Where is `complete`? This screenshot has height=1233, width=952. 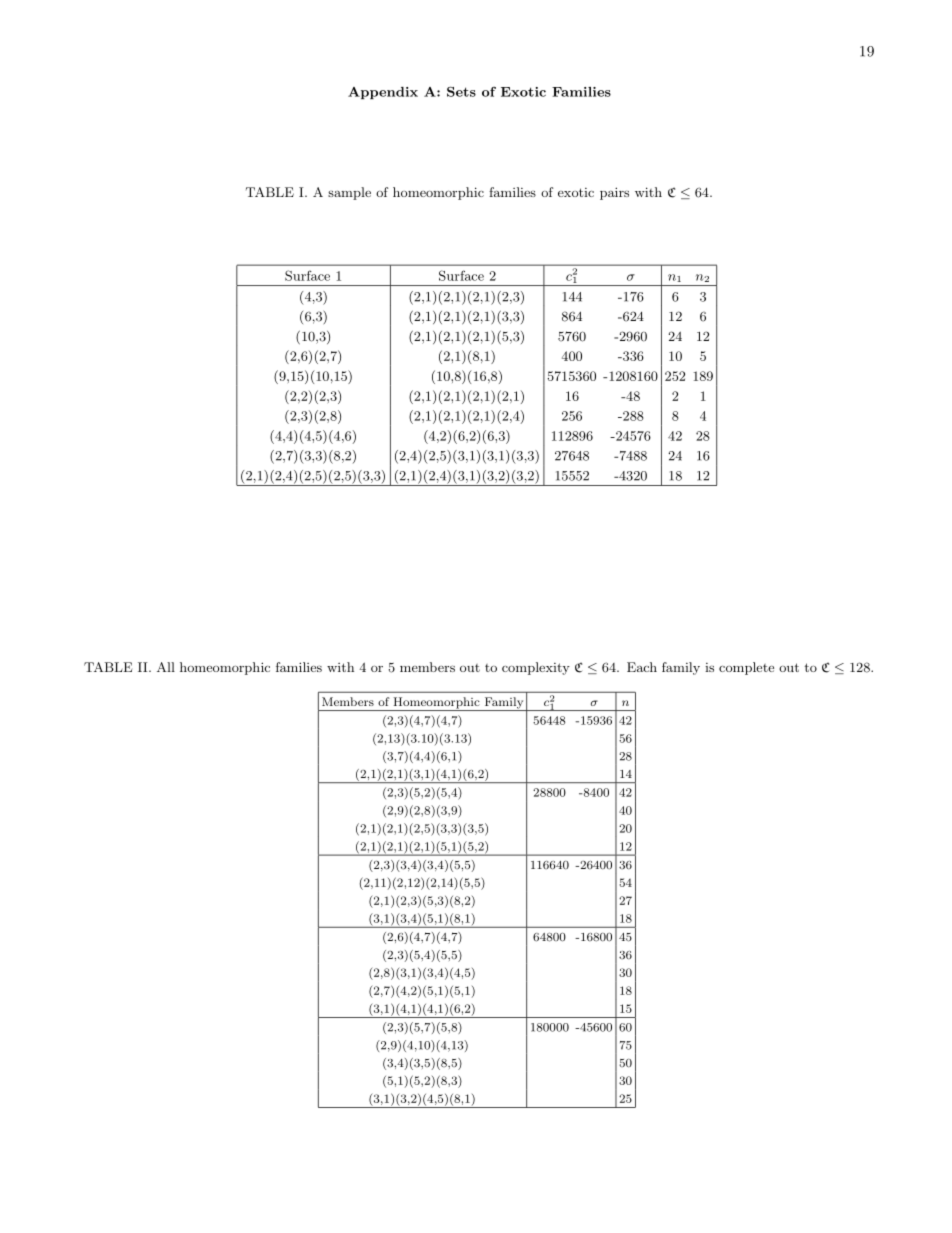 complete is located at coordinates (746, 668).
